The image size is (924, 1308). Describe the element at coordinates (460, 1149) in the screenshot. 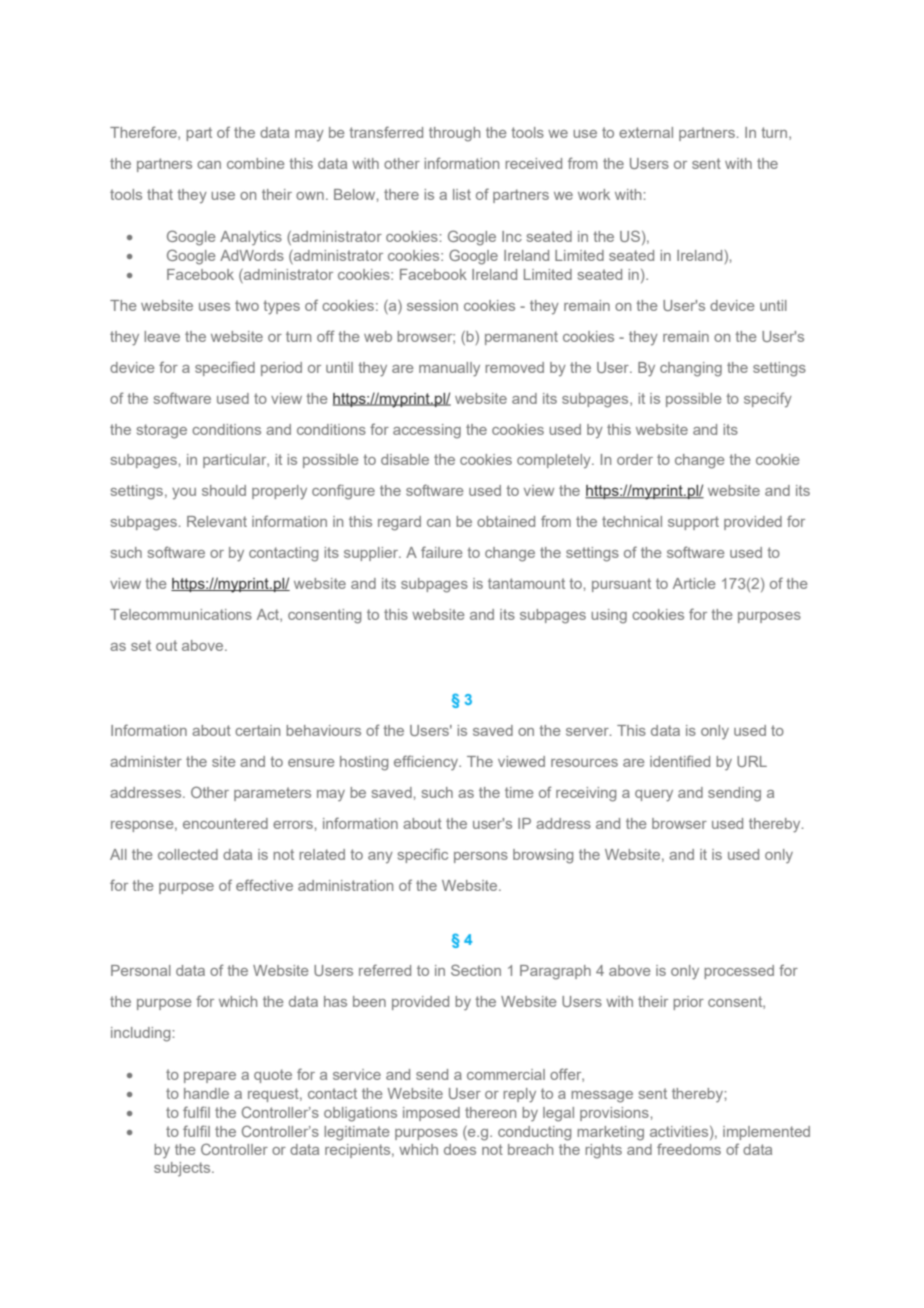

I see `does` at that location.
